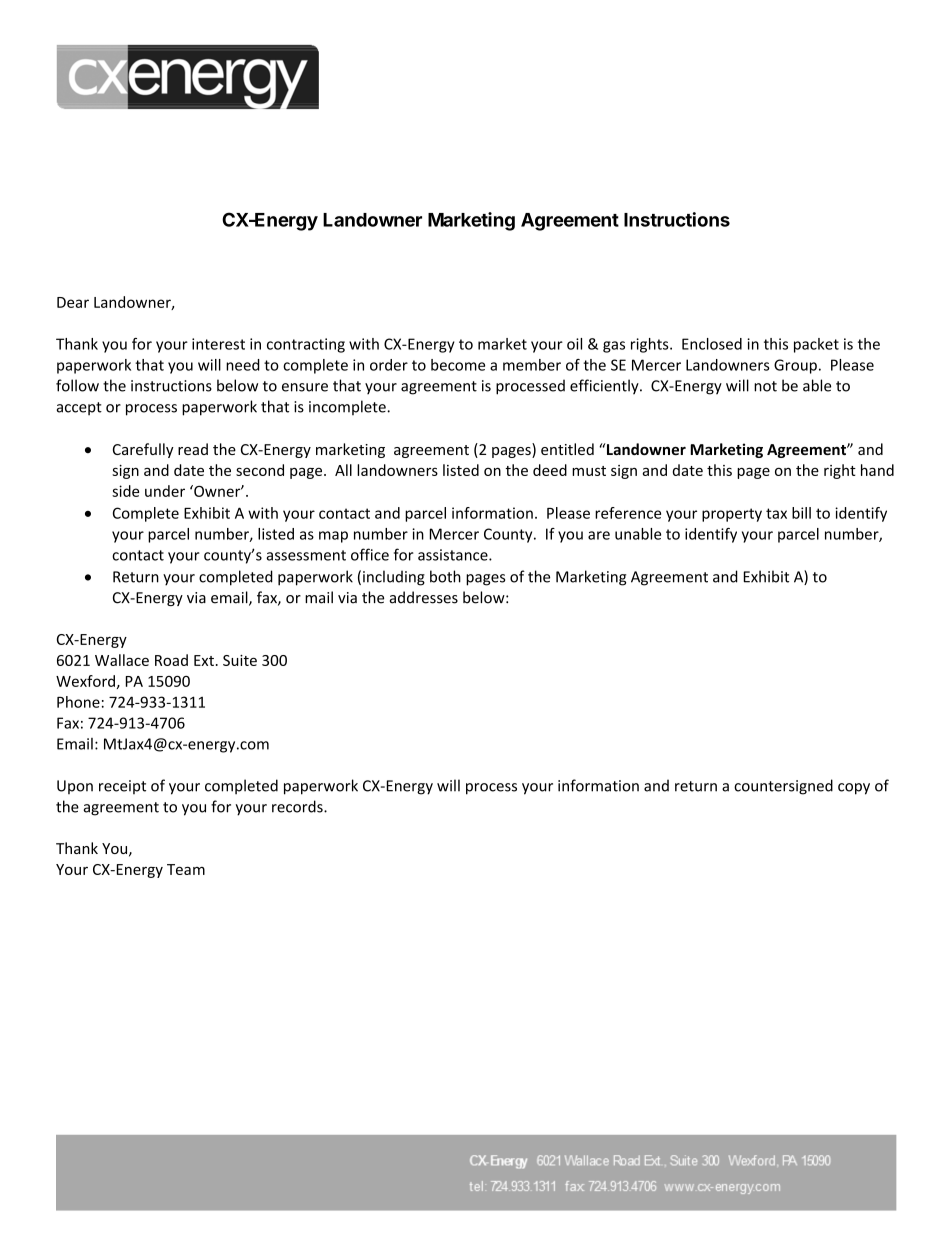  What do you see at coordinates (816, 345) in the image?
I see `packet` at bounding box center [816, 345].
